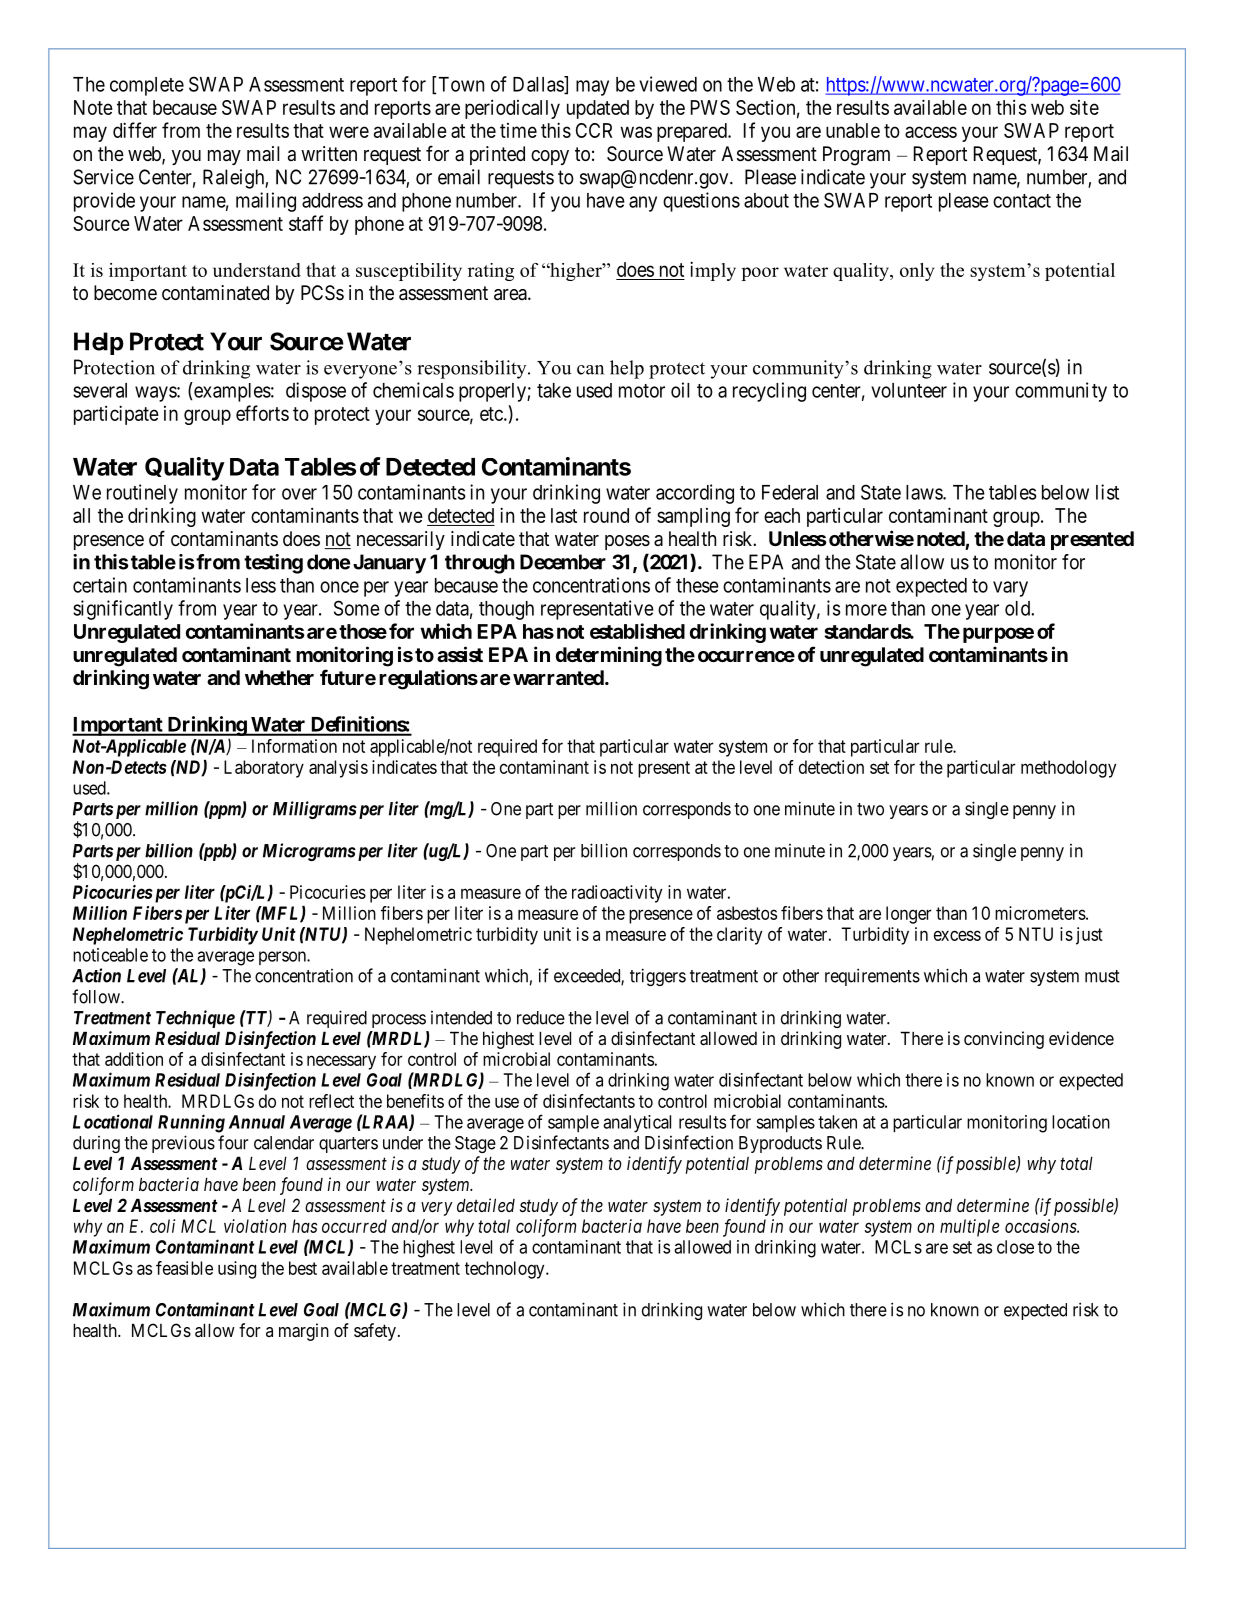 This screenshot has width=1234, height=1597. What do you see at coordinates (957, 935) in the screenshot?
I see `excess` at bounding box center [957, 935].
